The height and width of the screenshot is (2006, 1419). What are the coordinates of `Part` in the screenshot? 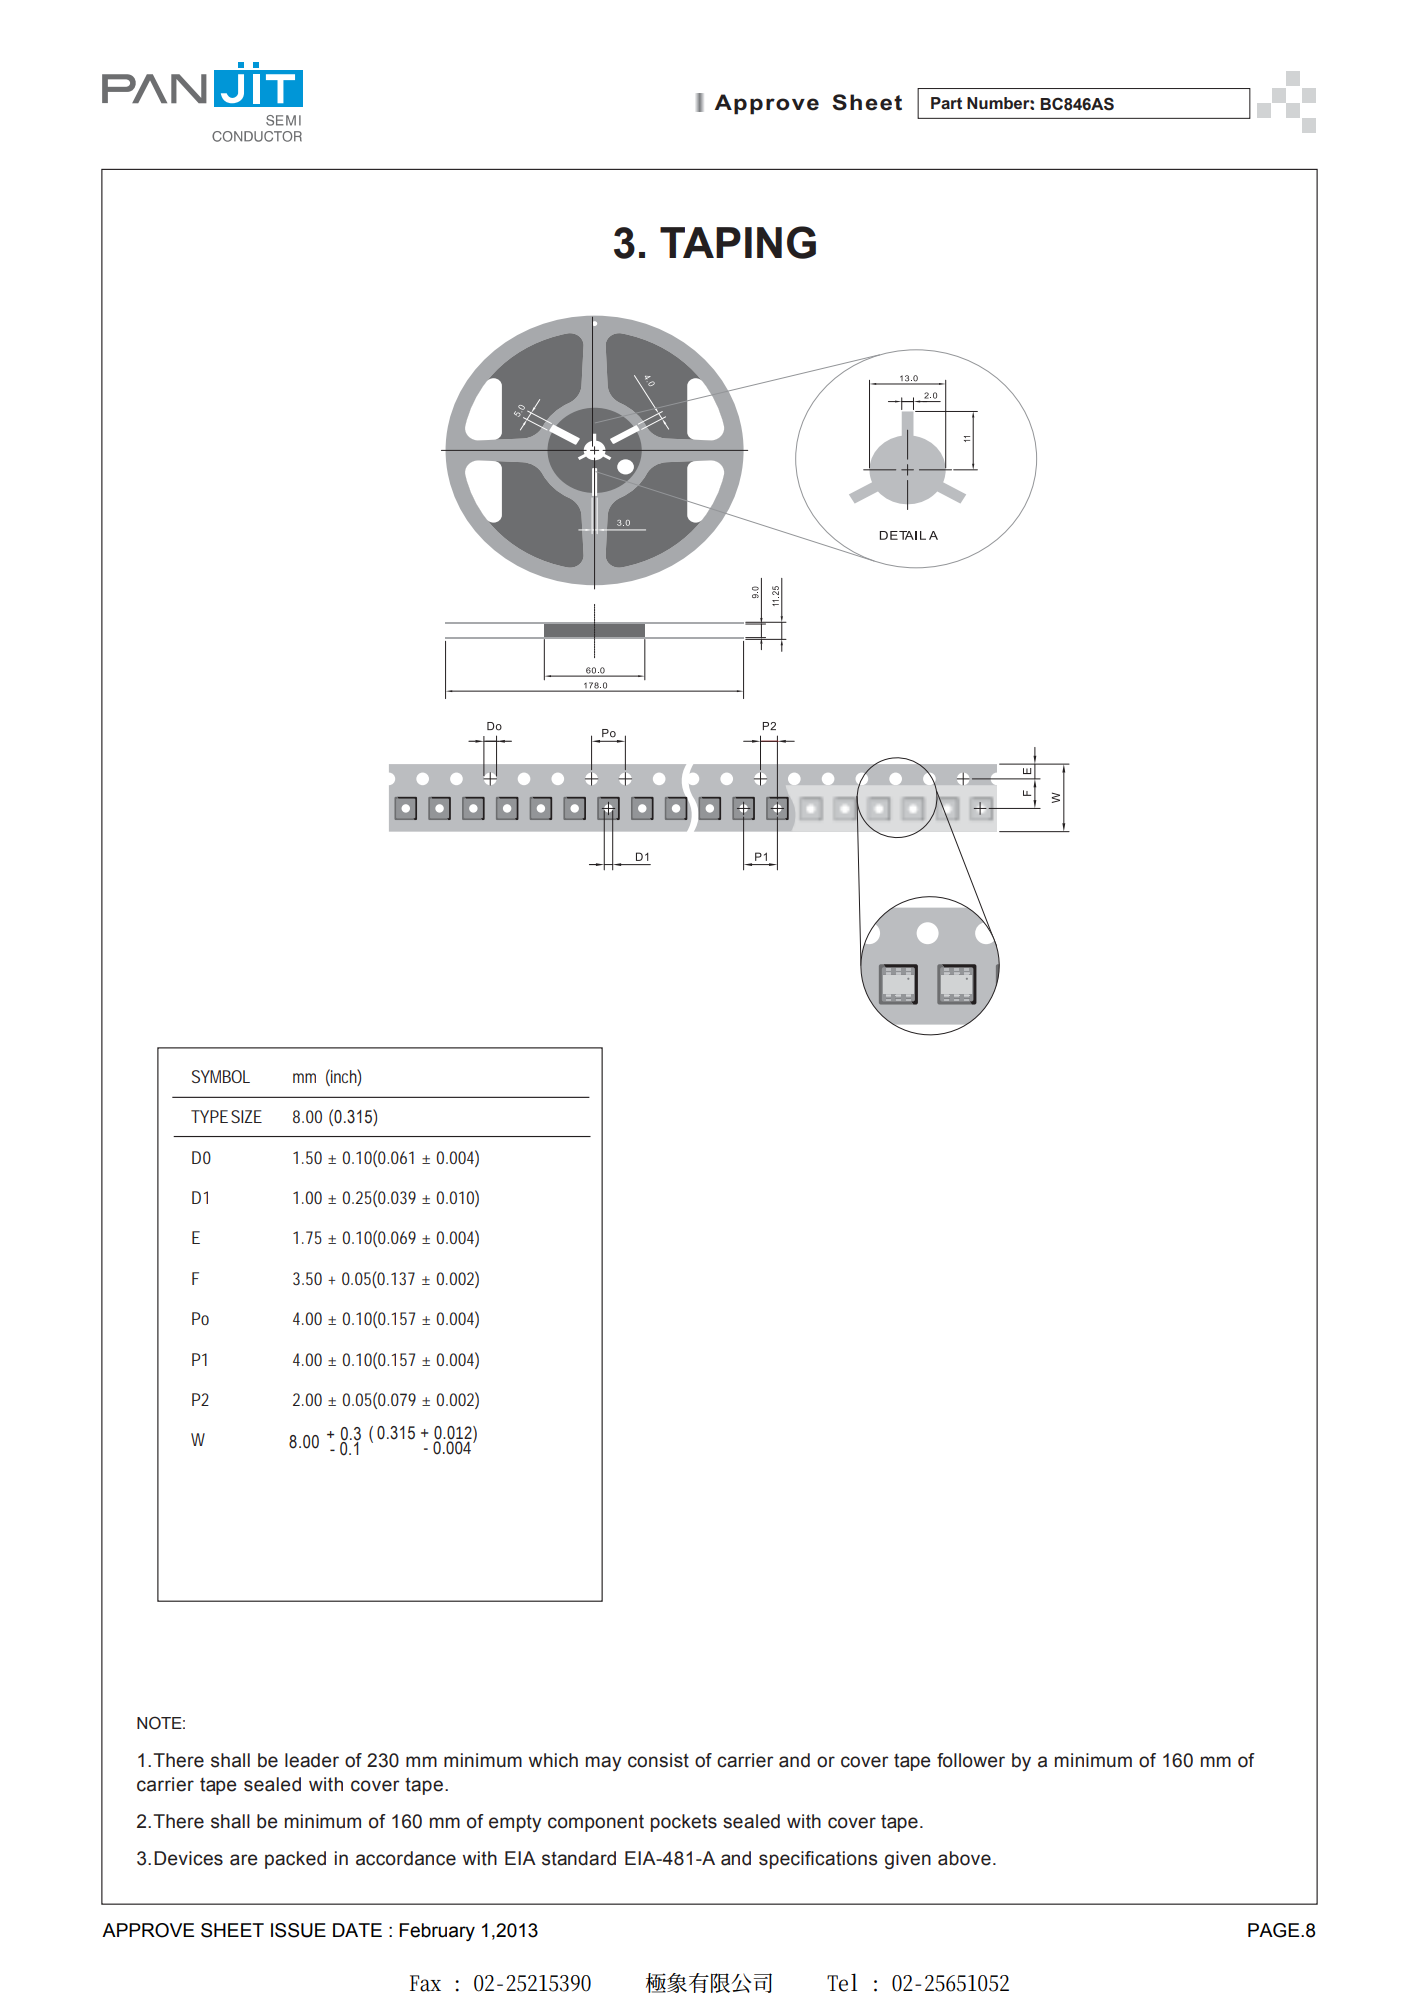 It's located at (946, 103).
